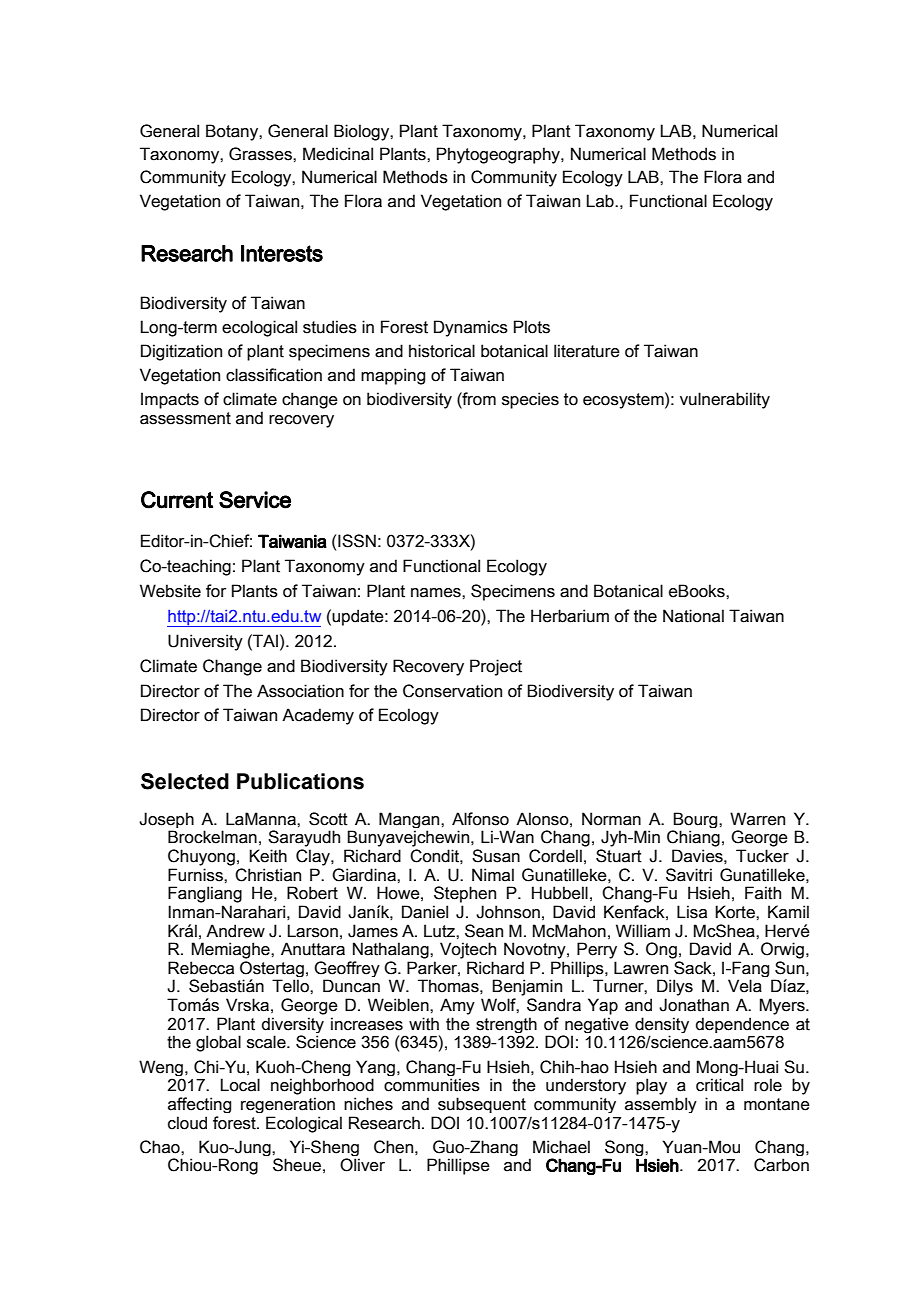  Describe the element at coordinates (187, 1123) in the image. I see `cloud` at that location.
